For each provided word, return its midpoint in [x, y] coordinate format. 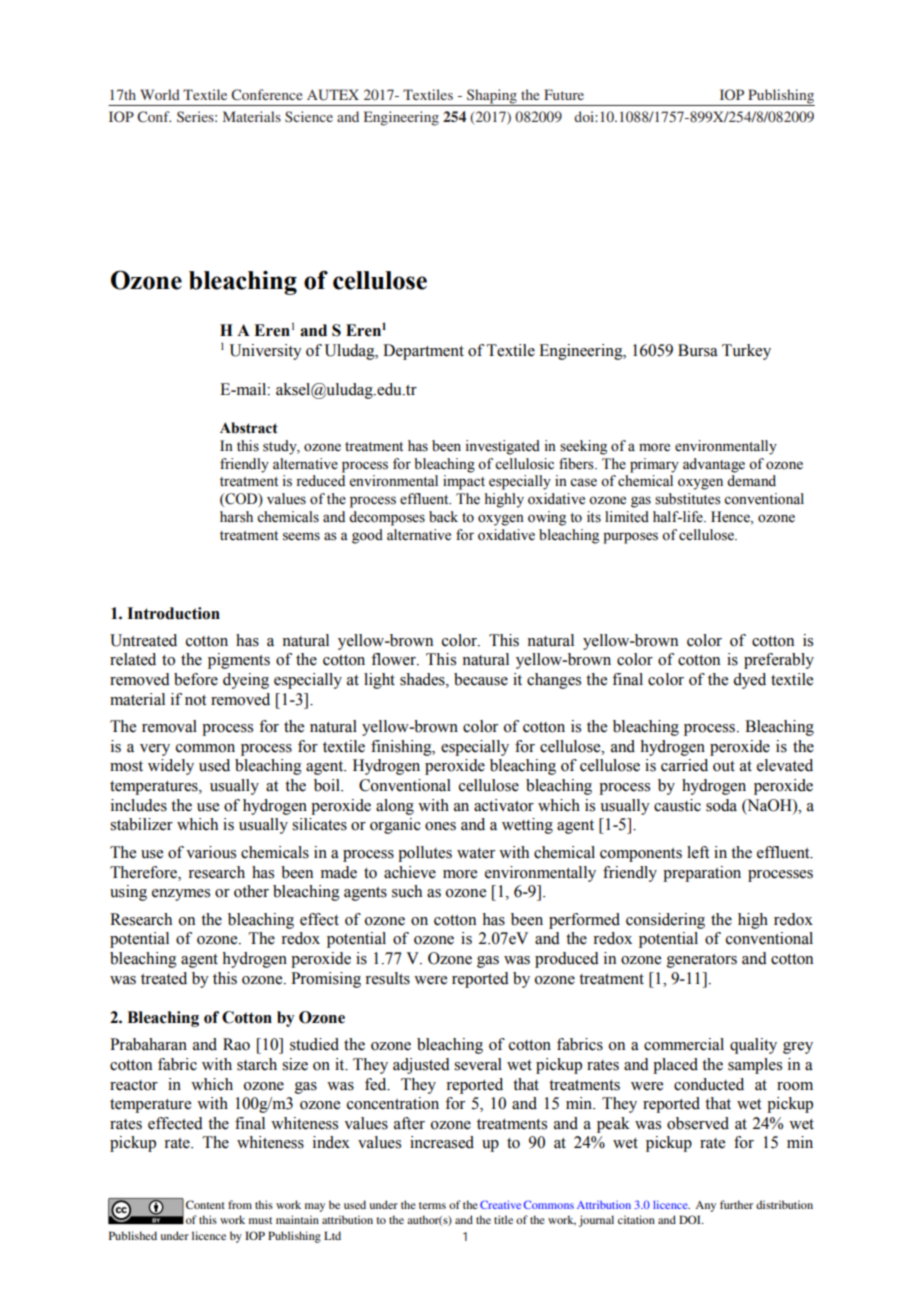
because [481, 679]
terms [432, 1205]
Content [205, 1204]
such [407, 891]
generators [702, 961]
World [160, 94]
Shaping [492, 97]
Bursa [698, 350]
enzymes [181, 895]
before [196, 679]
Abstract [249, 428]
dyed [749, 681]
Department [423, 352]
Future [564, 94]
